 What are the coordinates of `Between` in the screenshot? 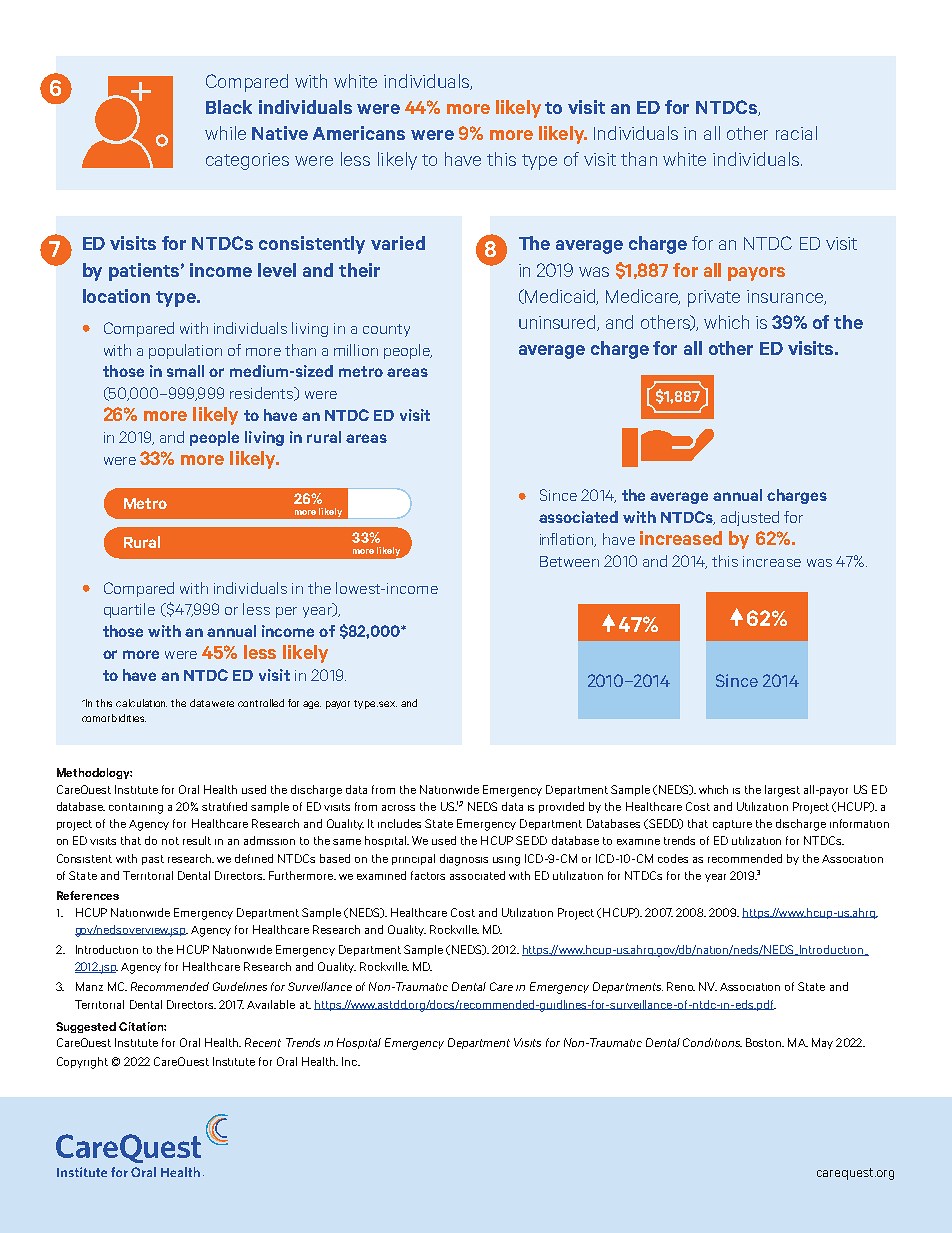 It's located at (569, 561).
